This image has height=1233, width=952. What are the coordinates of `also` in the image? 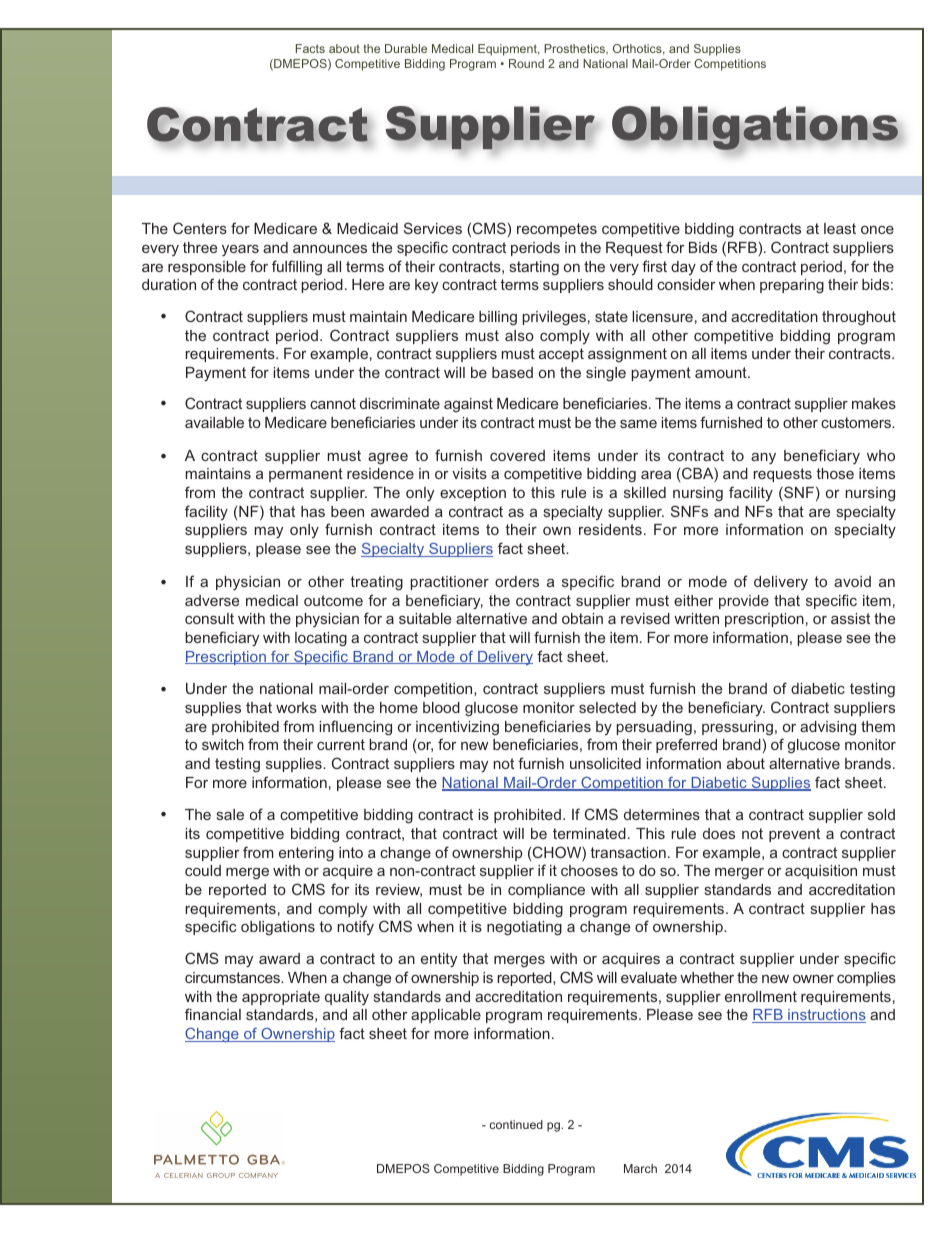 It's located at (519, 335).
